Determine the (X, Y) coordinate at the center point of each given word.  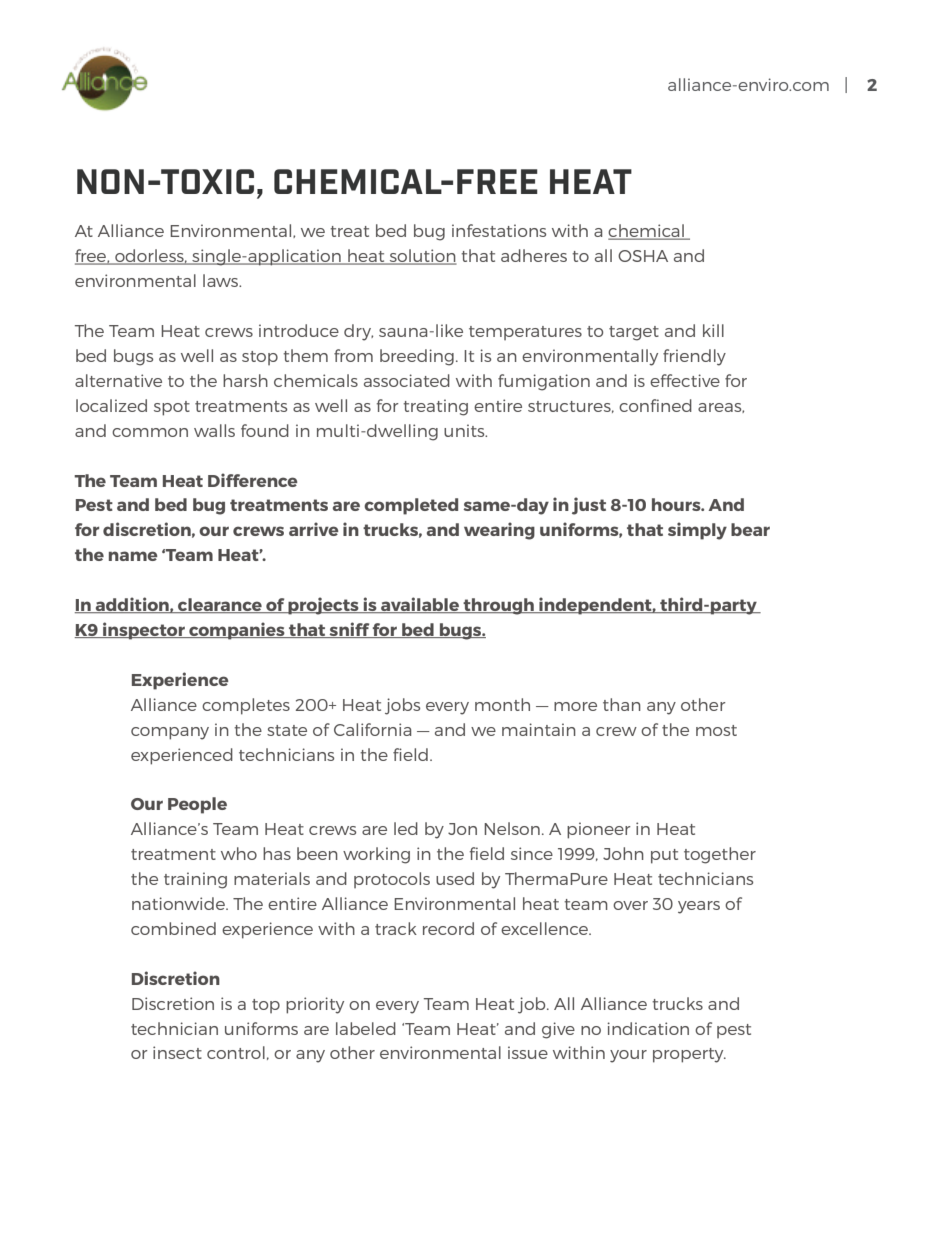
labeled (366, 1028)
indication (648, 1028)
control (236, 1052)
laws (222, 280)
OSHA (643, 256)
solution (422, 257)
